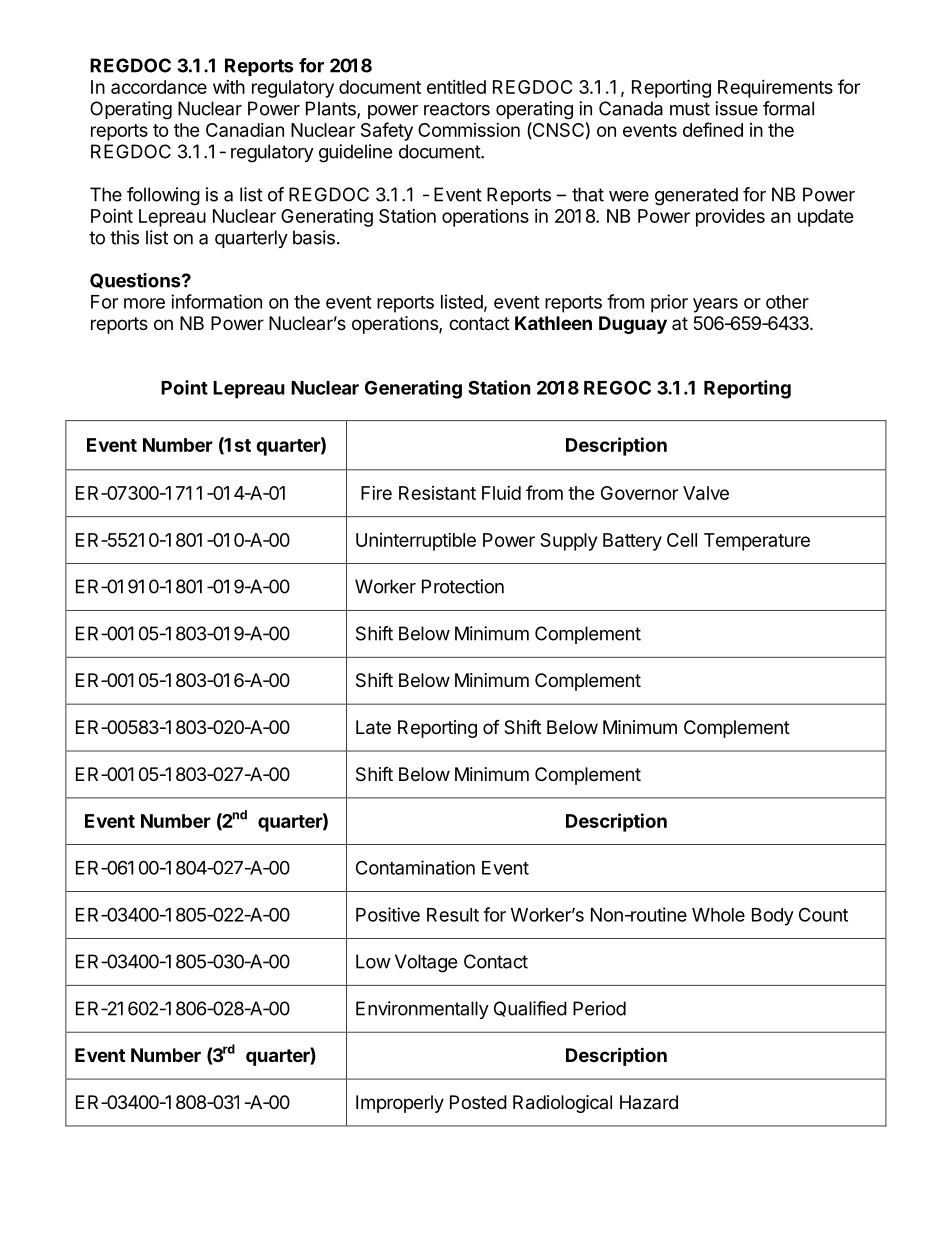 This image has width=952, height=1233. I want to click on Commission, so click(469, 130).
